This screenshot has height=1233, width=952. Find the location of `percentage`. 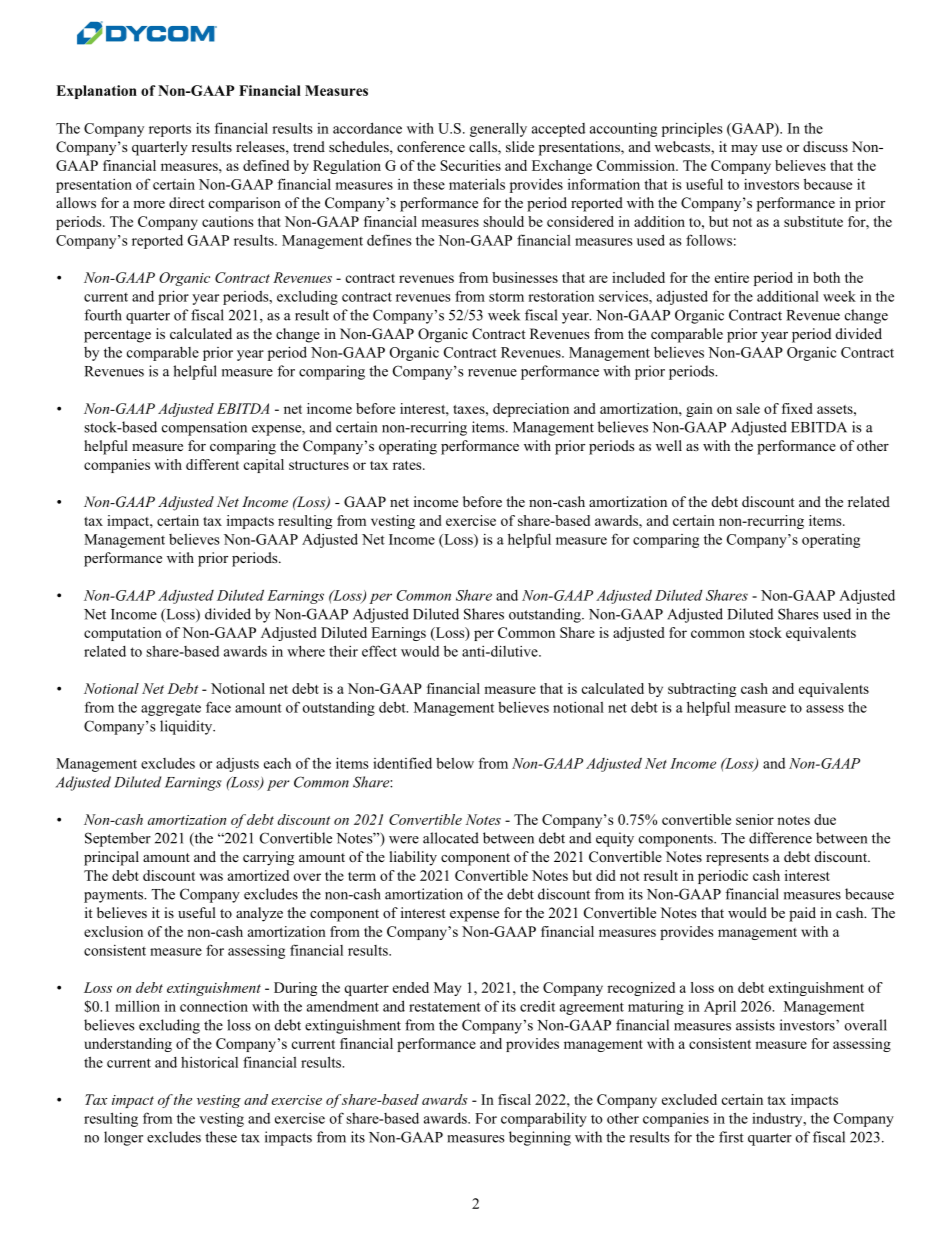

percentage is located at coordinates (117, 336).
